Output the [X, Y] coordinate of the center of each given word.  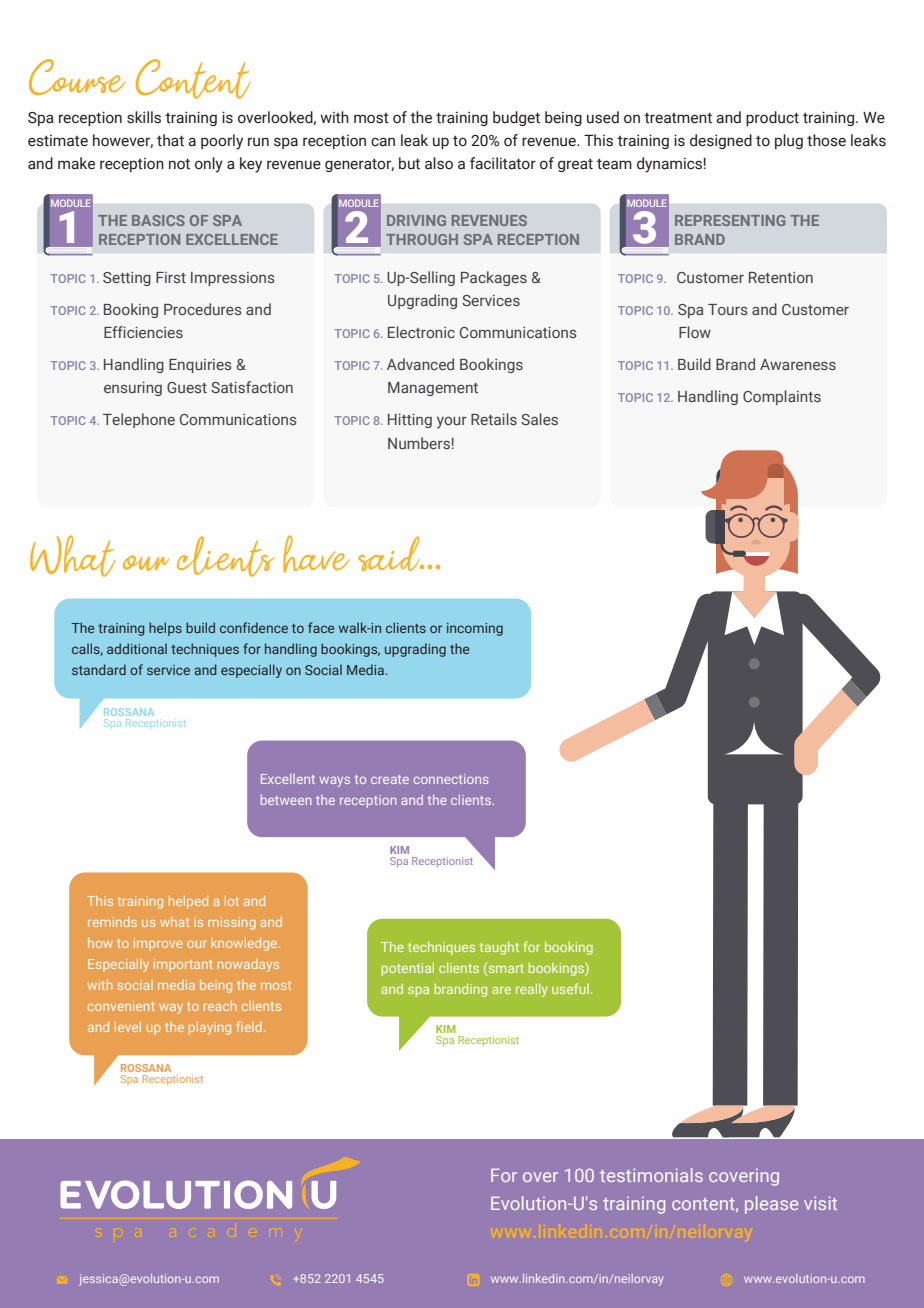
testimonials [651, 1175]
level [128, 1027]
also [439, 163]
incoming [475, 629]
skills [144, 117]
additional [137, 648]
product [772, 118]
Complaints [782, 397]
